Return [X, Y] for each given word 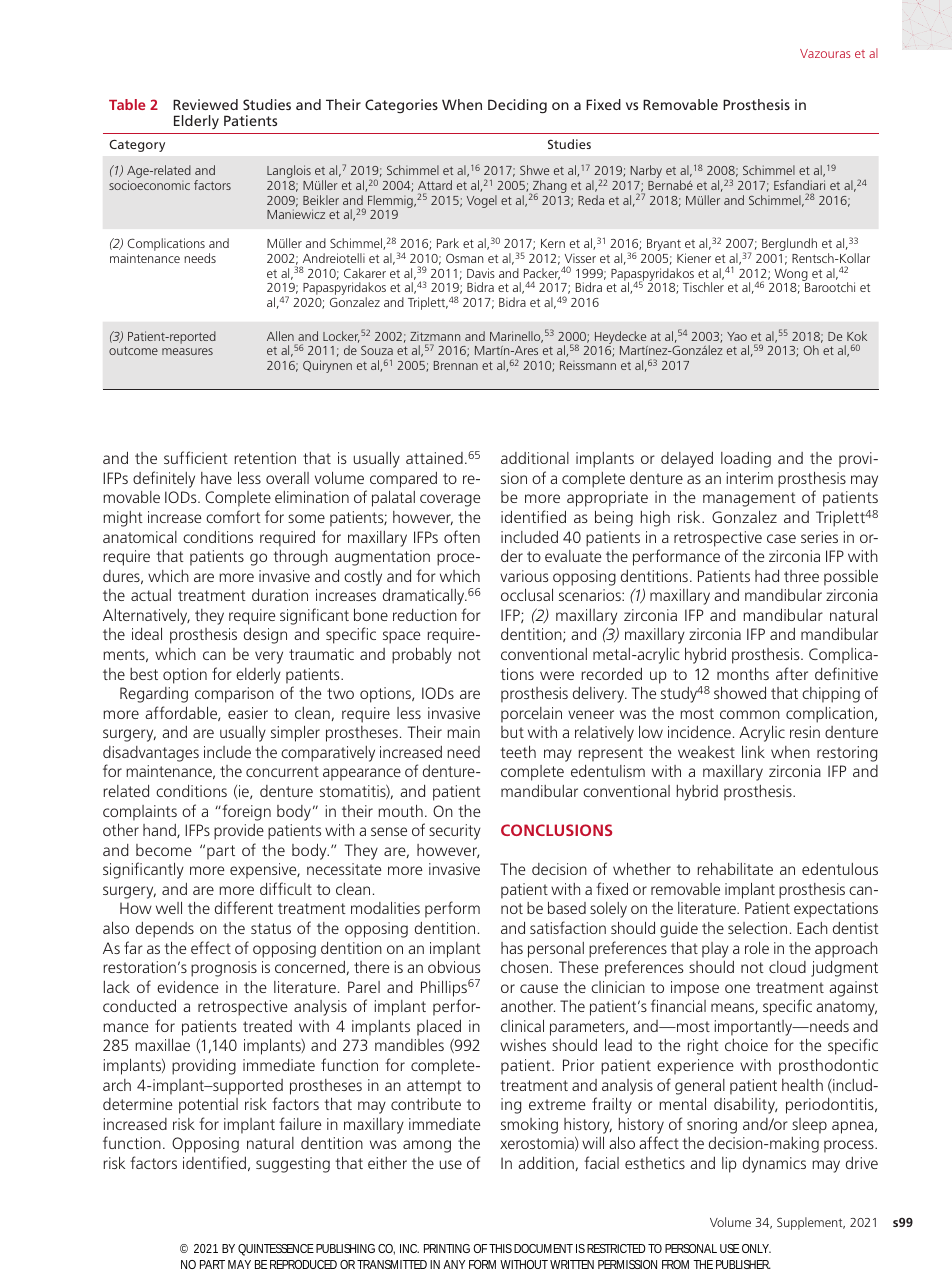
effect [211, 947]
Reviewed [205, 104]
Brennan [456, 365]
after [792, 673]
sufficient [196, 457]
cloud [787, 967]
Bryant [664, 245]
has [512, 948]
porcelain [531, 715]
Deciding [517, 106]
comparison [234, 695]
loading [746, 460]
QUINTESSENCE [276, 1250]
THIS [500, 1248]
